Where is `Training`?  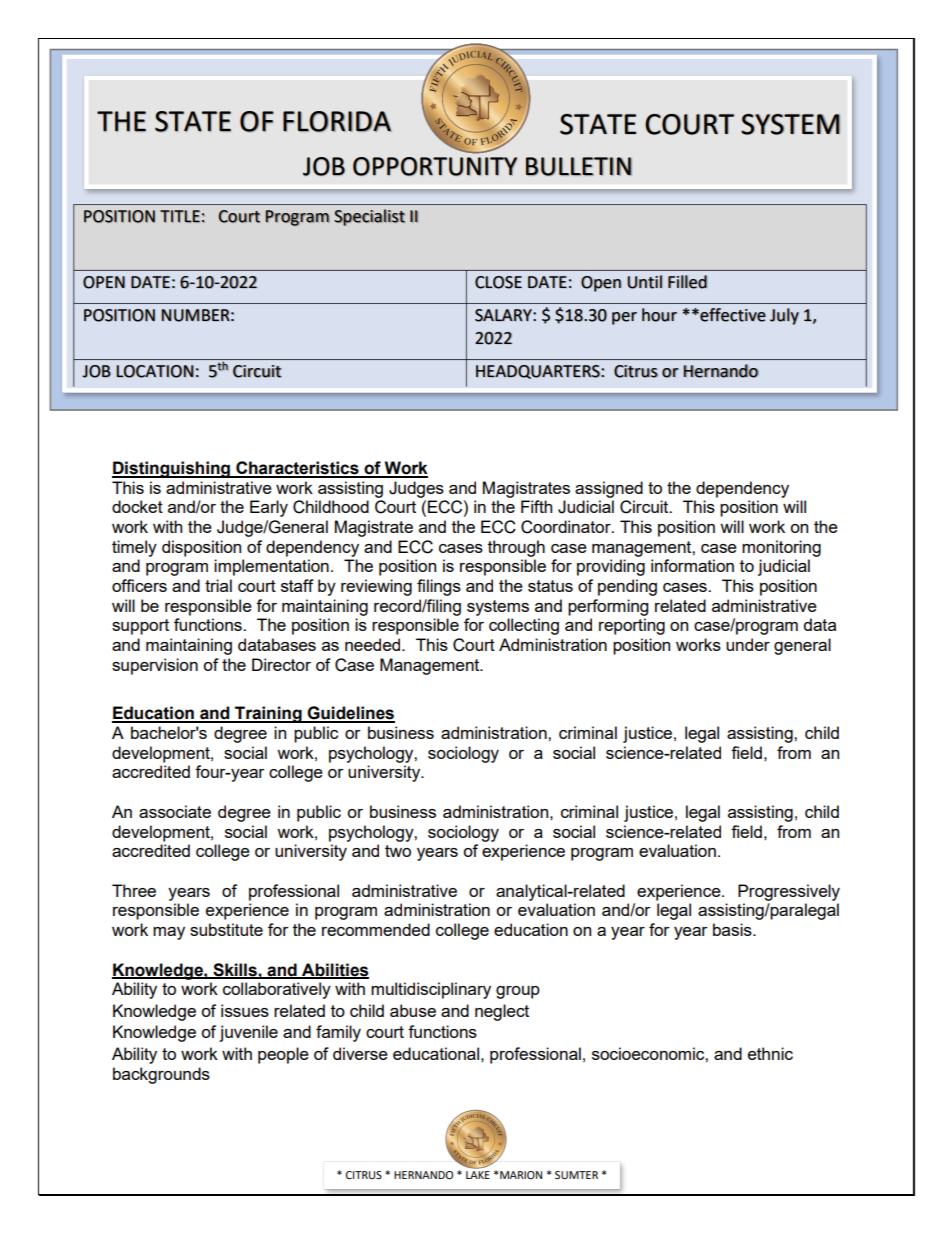
Training is located at coordinates (268, 714).
